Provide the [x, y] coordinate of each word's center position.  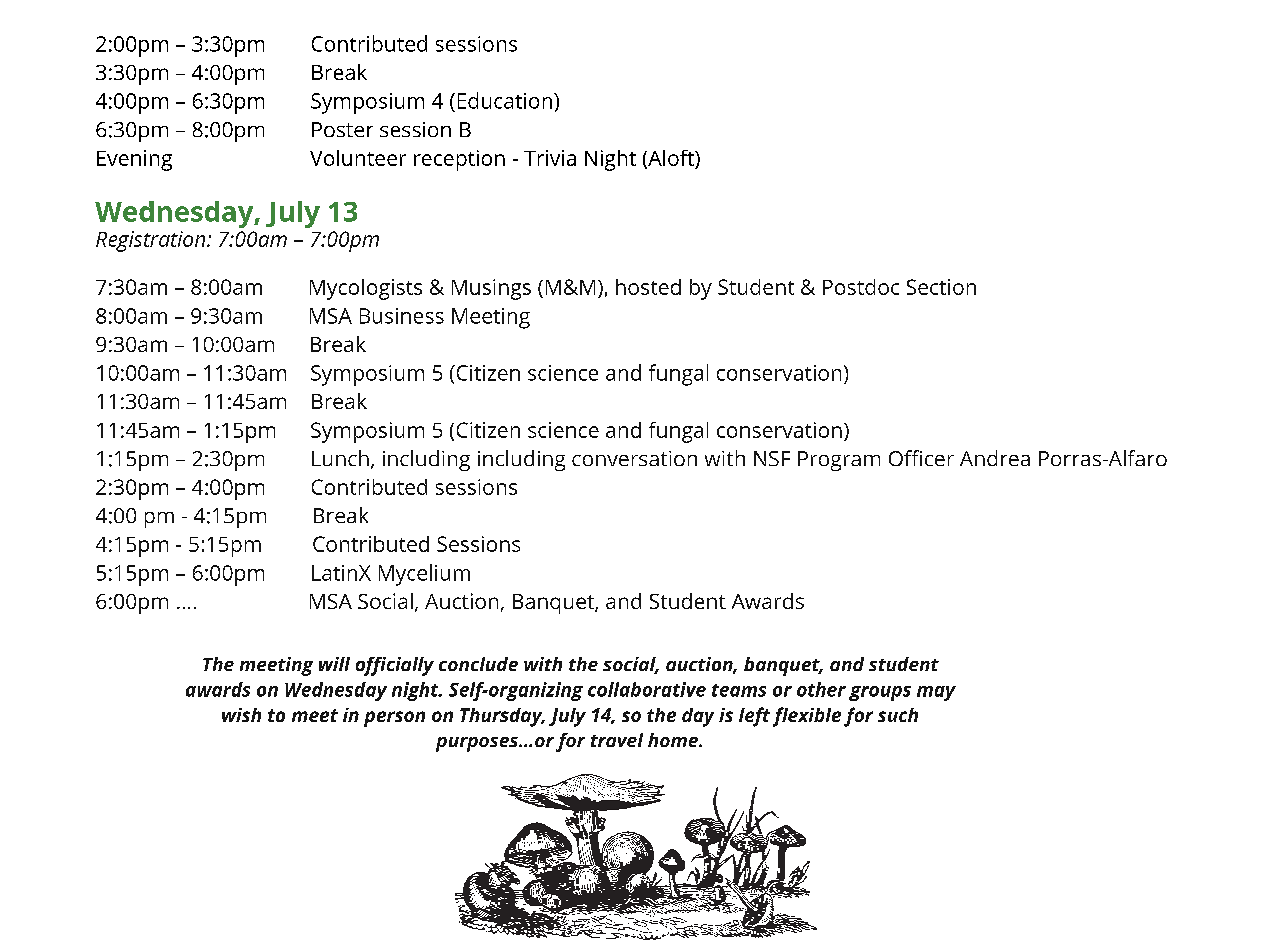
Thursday [502, 717]
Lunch [340, 458]
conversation [634, 458]
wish [241, 715]
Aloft [671, 159]
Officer [921, 458]
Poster [342, 129]
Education [505, 100]
